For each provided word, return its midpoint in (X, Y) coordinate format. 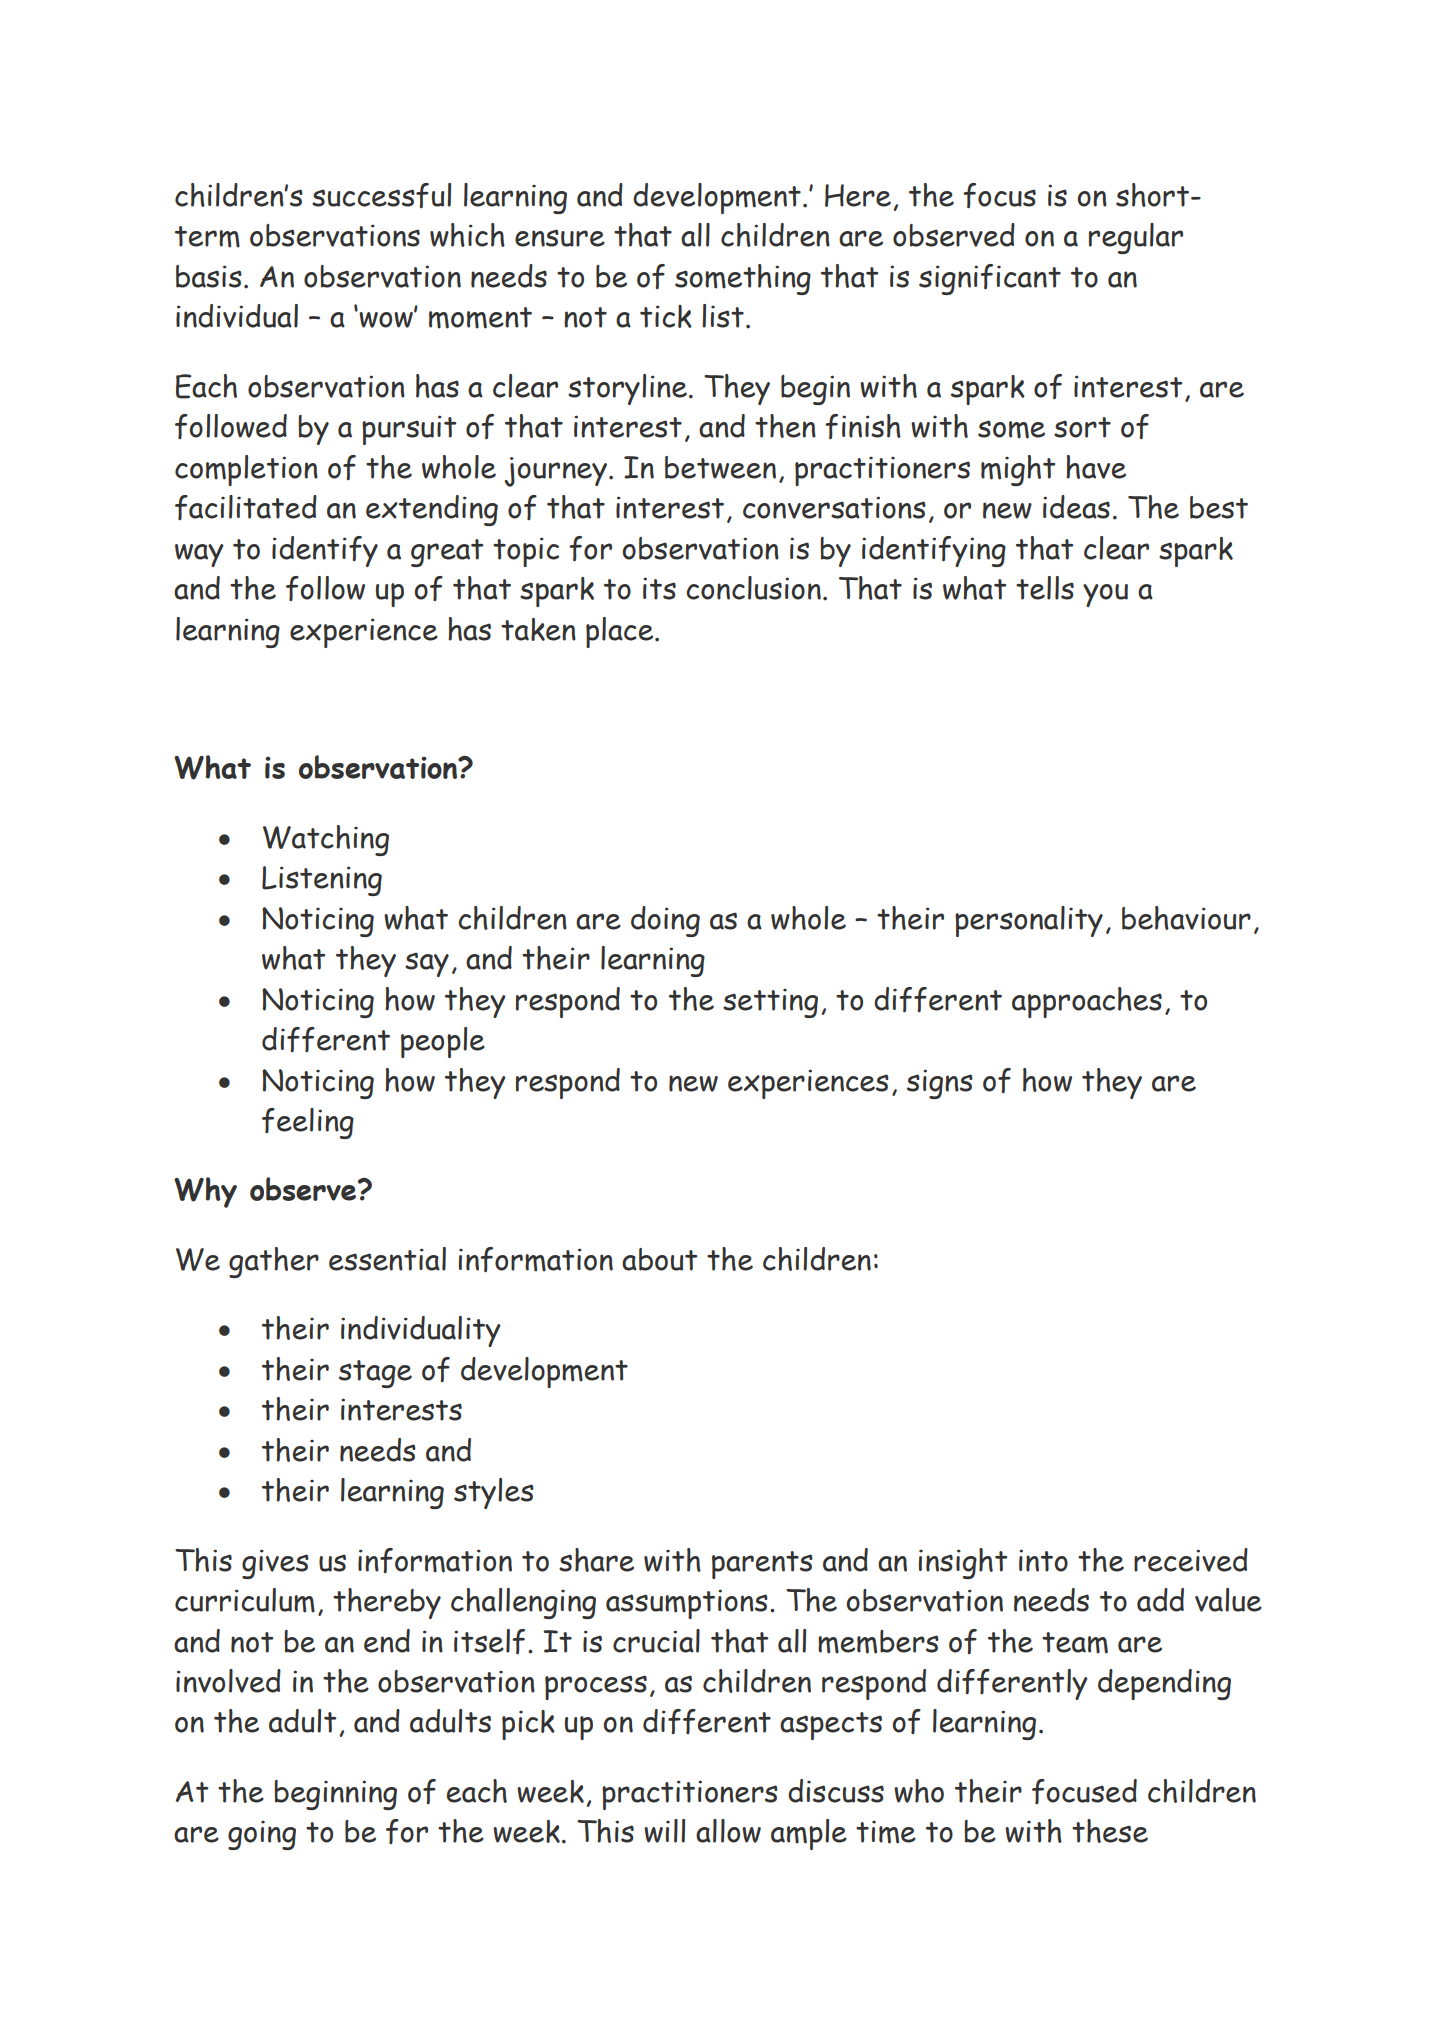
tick (666, 316)
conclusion (753, 588)
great (447, 553)
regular (1136, 238)
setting (770, 1003)
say (427, 964)
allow (728, 1831)
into (1043, 1560)
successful (381, 195)
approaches (1087, 1002)
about (659, 1259)
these (1110, 1831)
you (1105, 595)
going (262, 1835)
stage (375, 1374)
